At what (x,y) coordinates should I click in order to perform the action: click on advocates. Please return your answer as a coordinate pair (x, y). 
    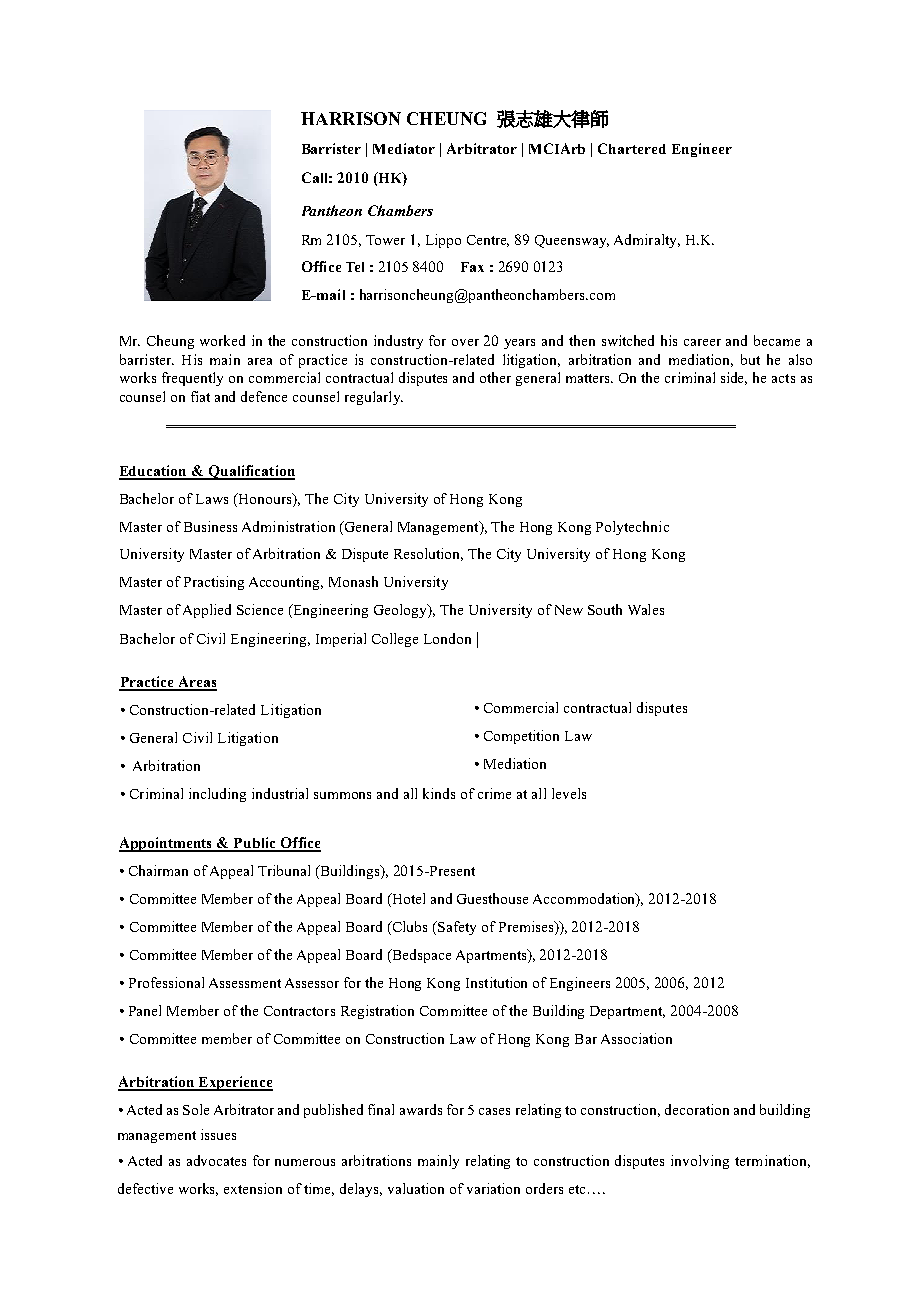
    Looking at the image, I should click on (216, 1160).
